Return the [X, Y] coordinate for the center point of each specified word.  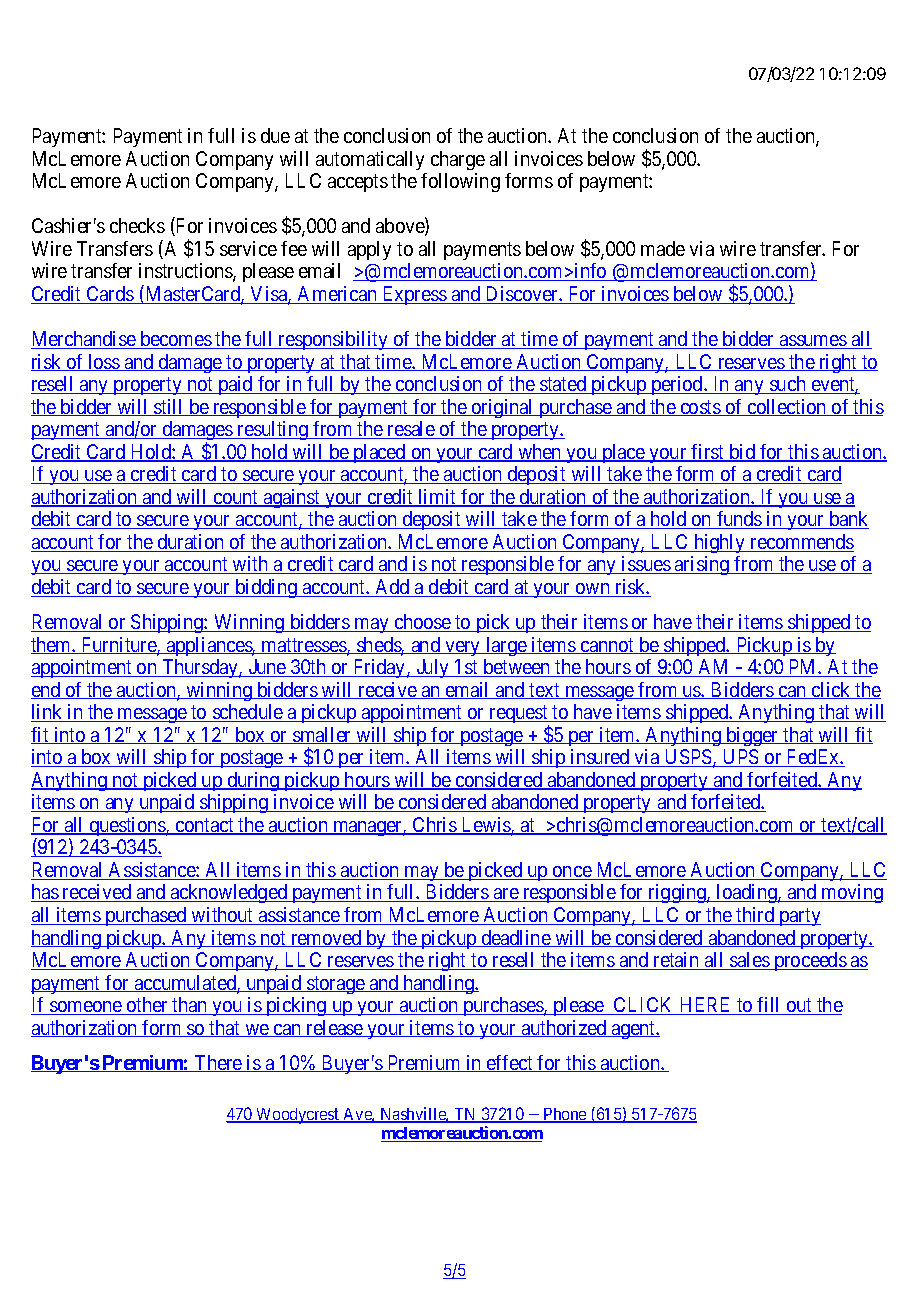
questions [127, 826]
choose [422, 623]
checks [137, 225]
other [147, 1006]
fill [770, 1006]
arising [702, 565]
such [788, 385]
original [503, 408]
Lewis [485, 826]
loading [747, 893]
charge [458, 160]
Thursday [200, 668]
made [663, 248]
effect [510, 1063]
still [169, 407]
